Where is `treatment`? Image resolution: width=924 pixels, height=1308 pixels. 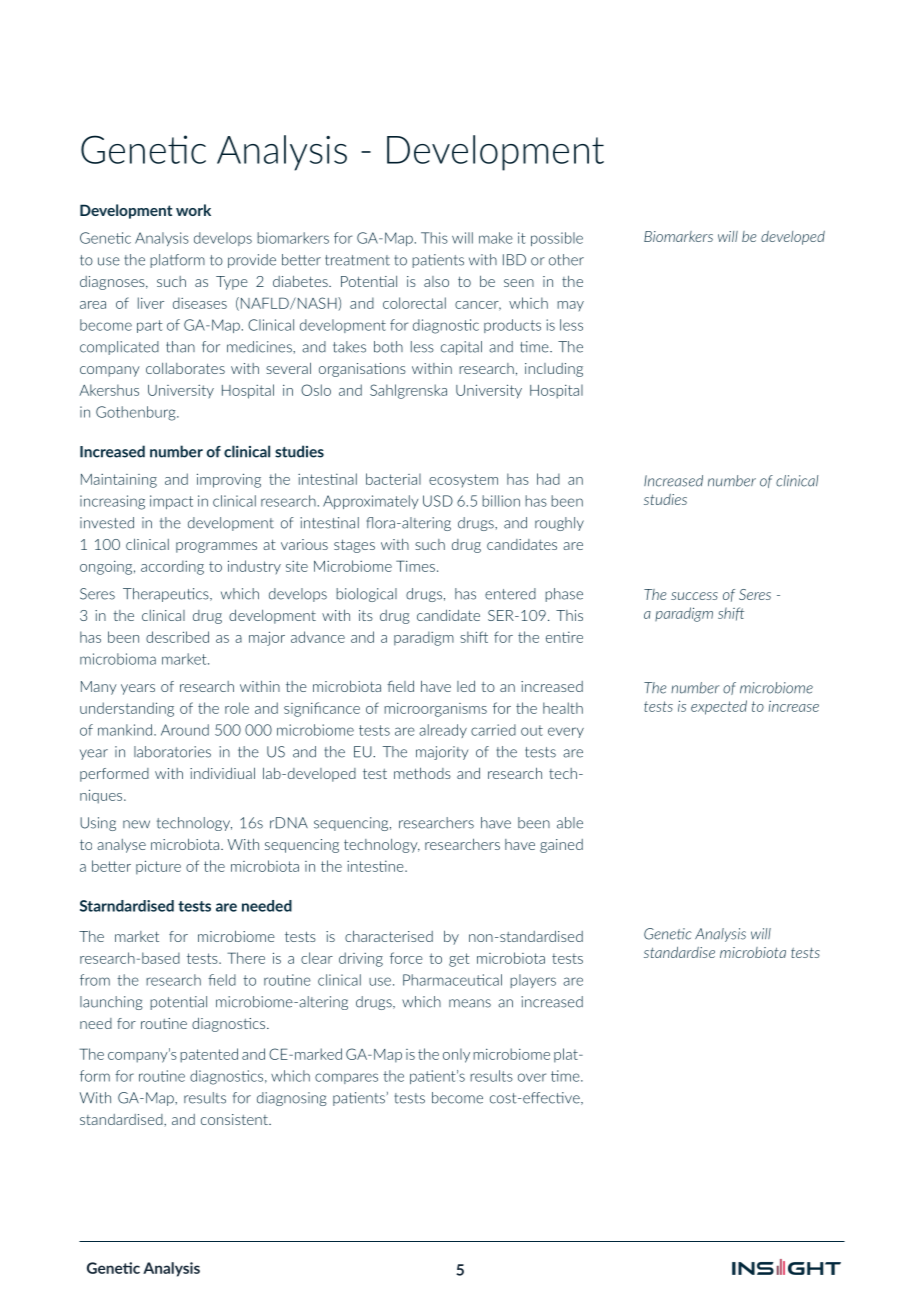 treatment is located at coordinates (357, 260).
